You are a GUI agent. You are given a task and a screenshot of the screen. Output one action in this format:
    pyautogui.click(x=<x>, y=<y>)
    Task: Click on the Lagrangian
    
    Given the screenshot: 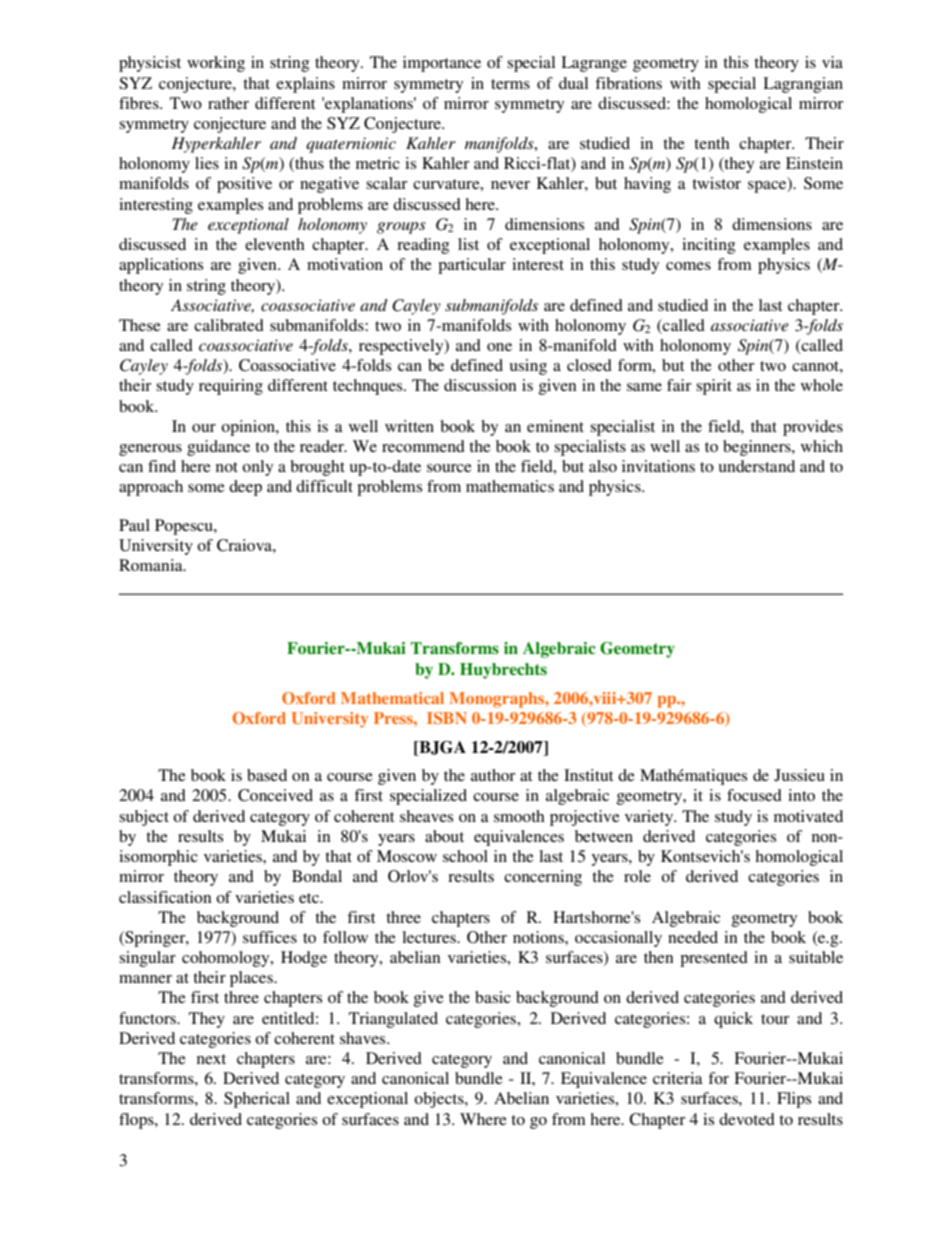 What is the action you would take?
    pyautogui.click(x=803, y=85)
